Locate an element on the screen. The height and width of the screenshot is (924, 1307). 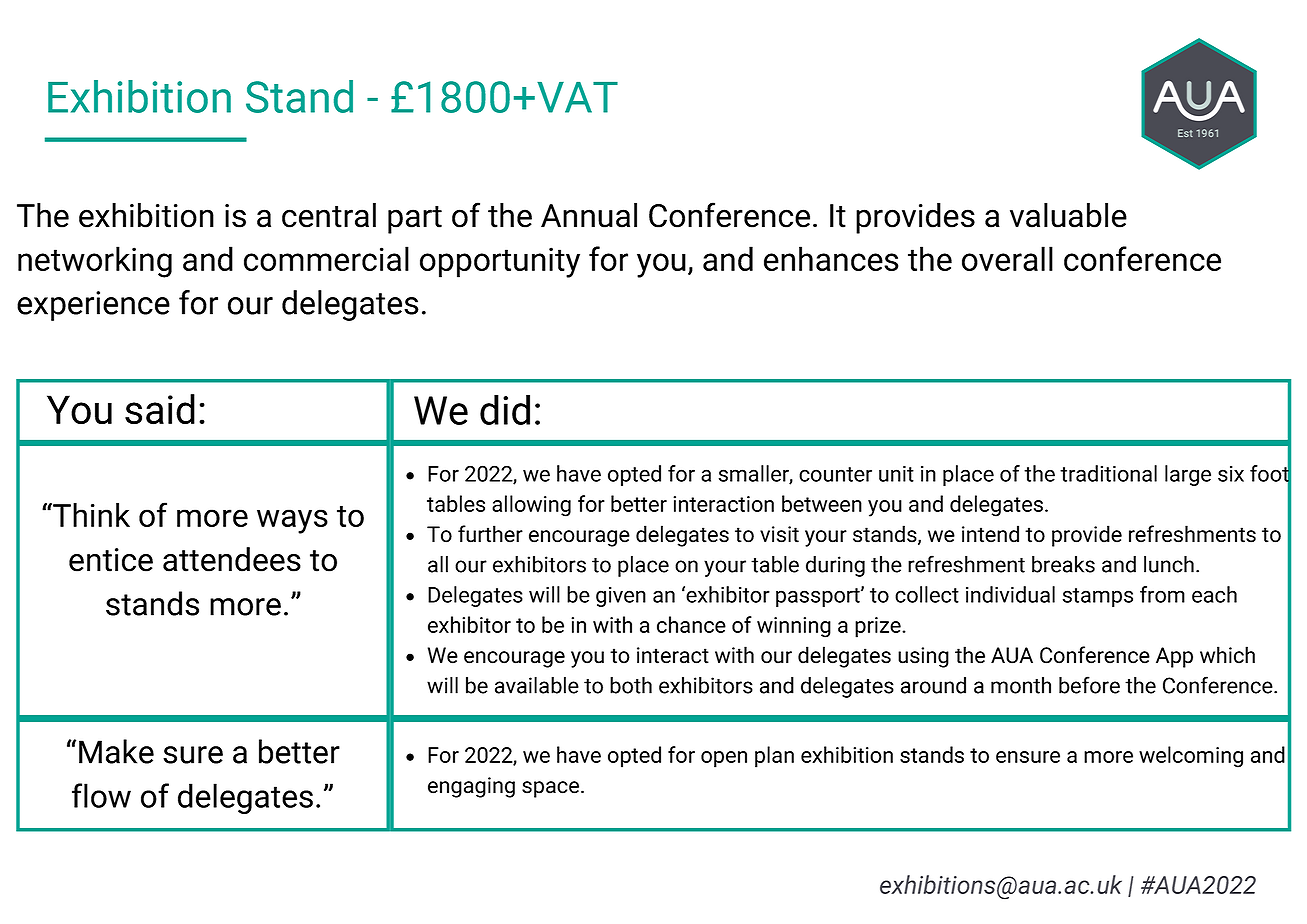
said is located at coordinates (160, 409).
